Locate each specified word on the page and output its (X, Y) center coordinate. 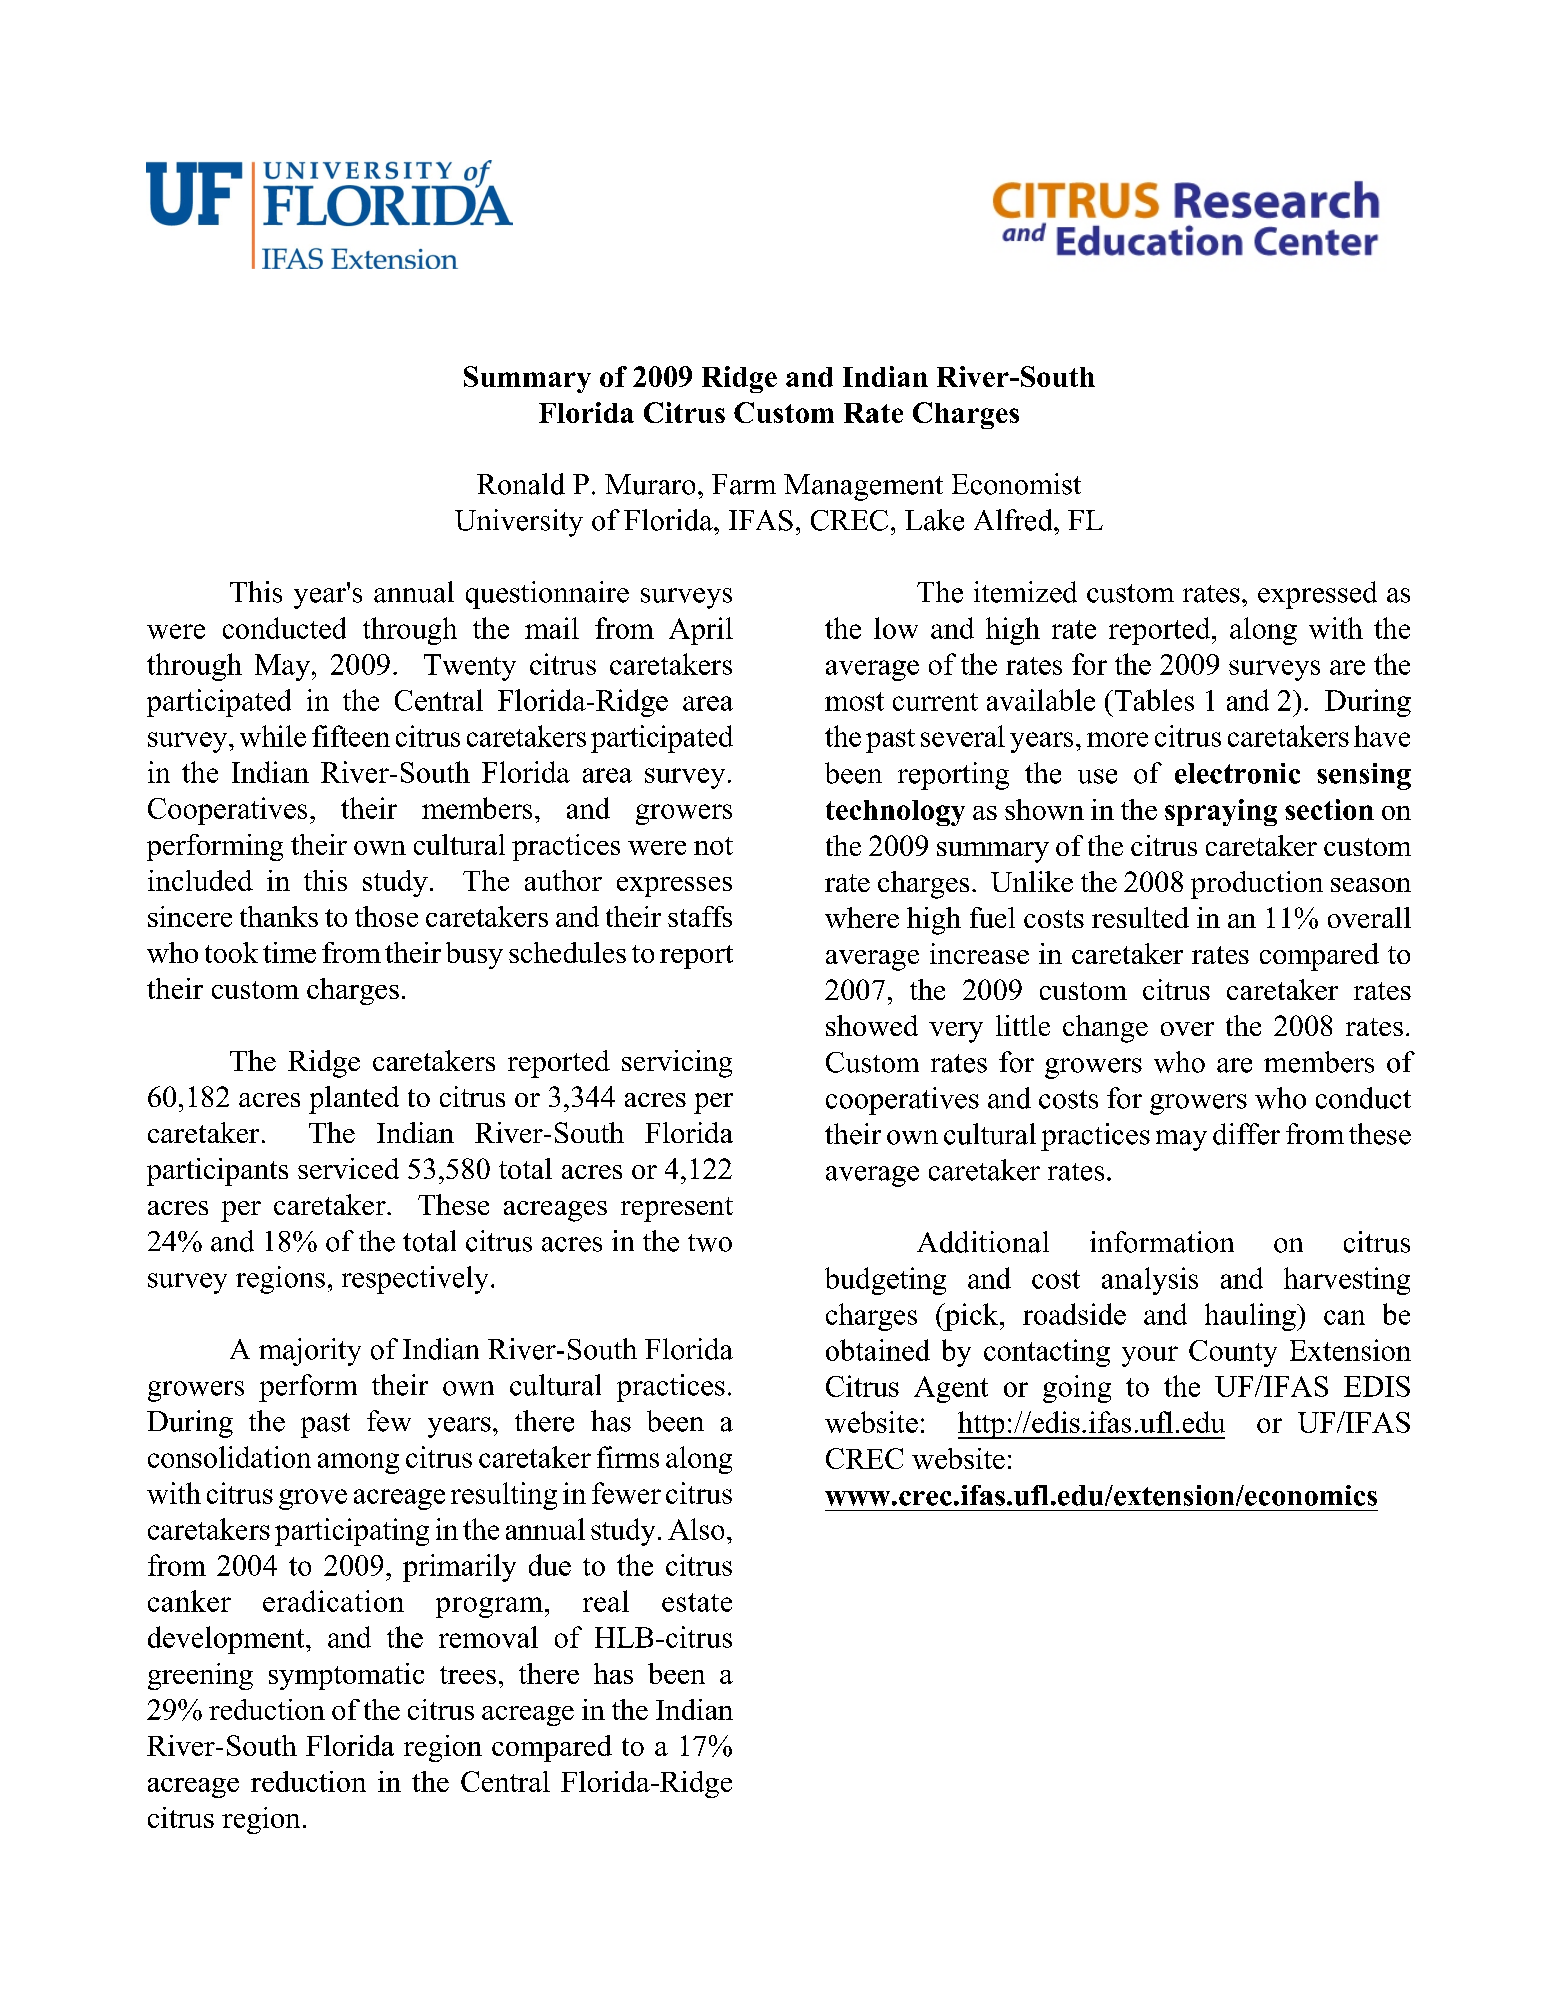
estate (697, 1602)
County (1233, 1353)
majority (310, 1352)
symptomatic (346, 1676)
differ (1246, 1134)
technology (895, 813)
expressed (1317, 595)
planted (354, 1100)
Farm (744, 484)
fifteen (351, 736)
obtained (878, 1350)
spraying (1221, 812)
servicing (677, 1064)
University (519, 523)
